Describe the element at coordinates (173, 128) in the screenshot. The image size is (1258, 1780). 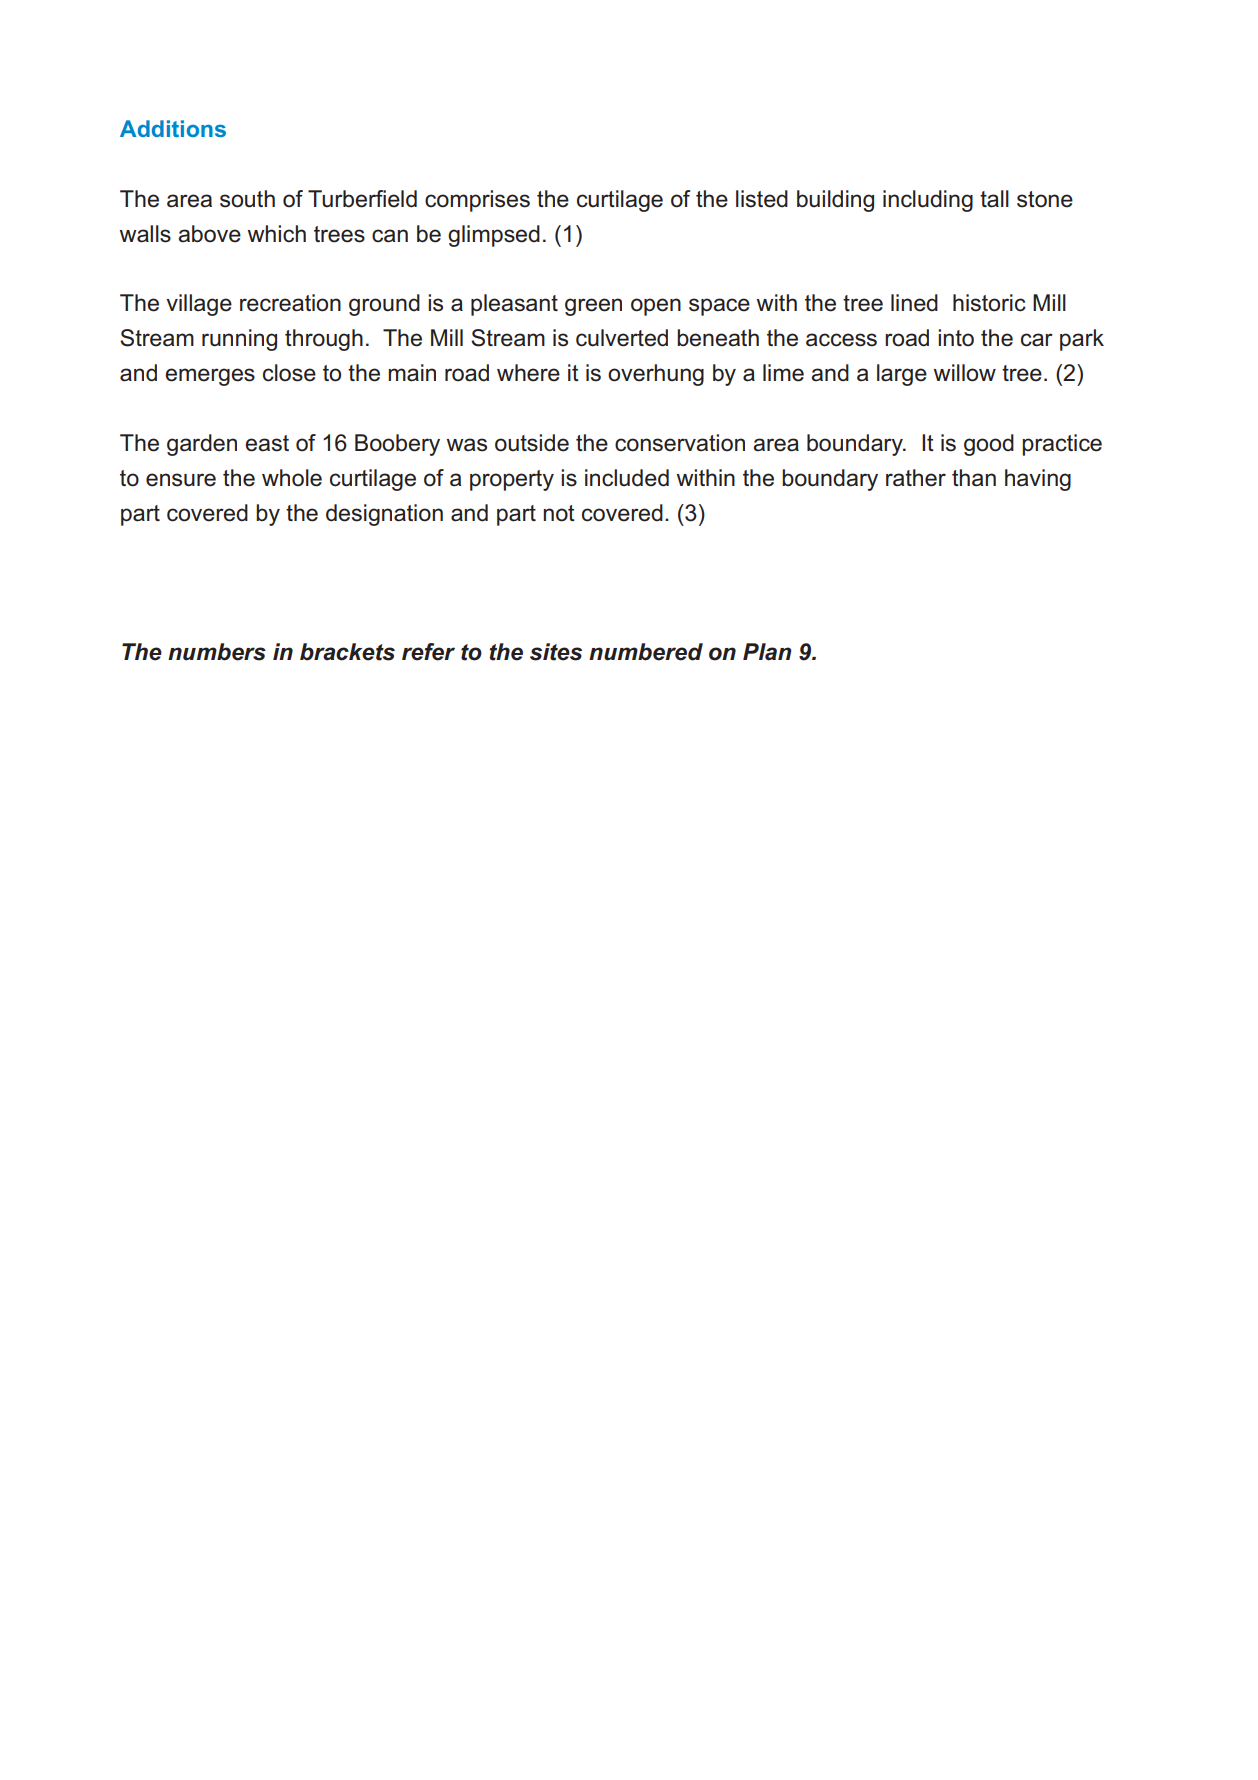
I see `Additions` at that location.
